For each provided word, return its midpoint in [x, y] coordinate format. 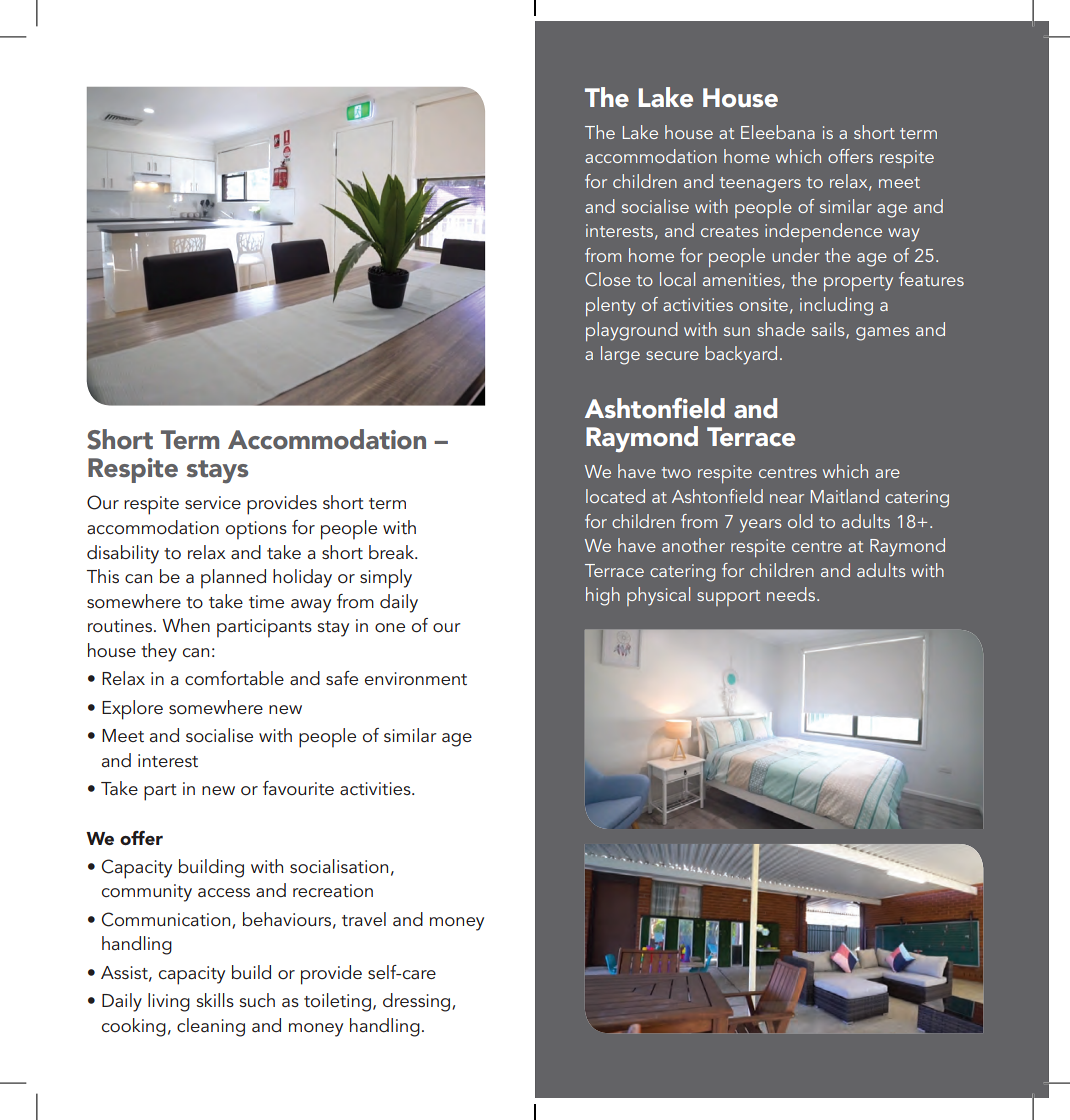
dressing [418, 1002]
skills [215, 1000]
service [213, 502]
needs [792, 594]
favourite [298, 788]
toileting [337, 1002]
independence [823, 232]
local [677, 279]
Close [608, 279]
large [620, 355]
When [186, 625]
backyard [741, 355]
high [603, 596]
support [728, 598]
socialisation [339, 866]
